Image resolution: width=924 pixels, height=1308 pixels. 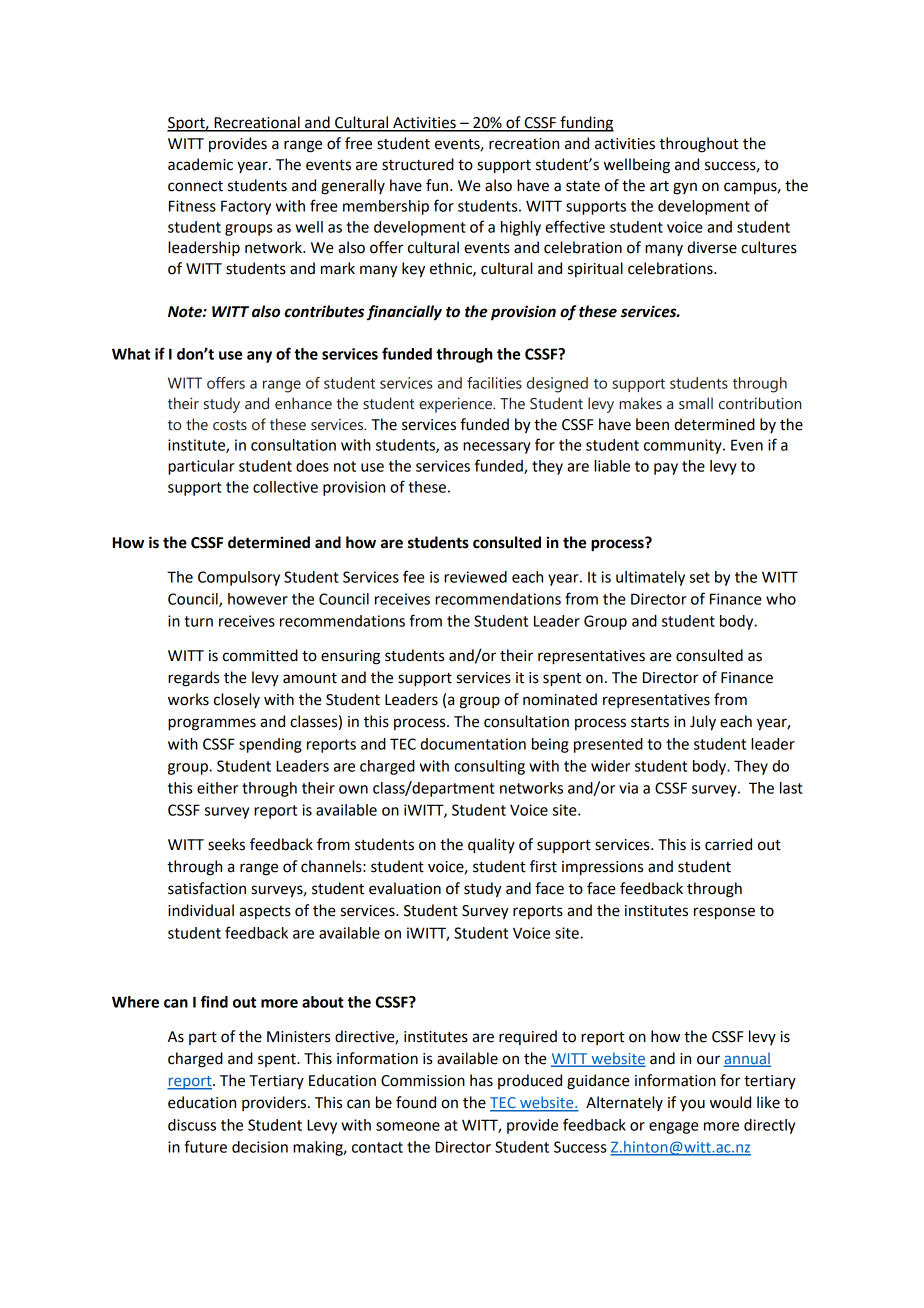 I want to click on turn, so click(x=198, y=621).
